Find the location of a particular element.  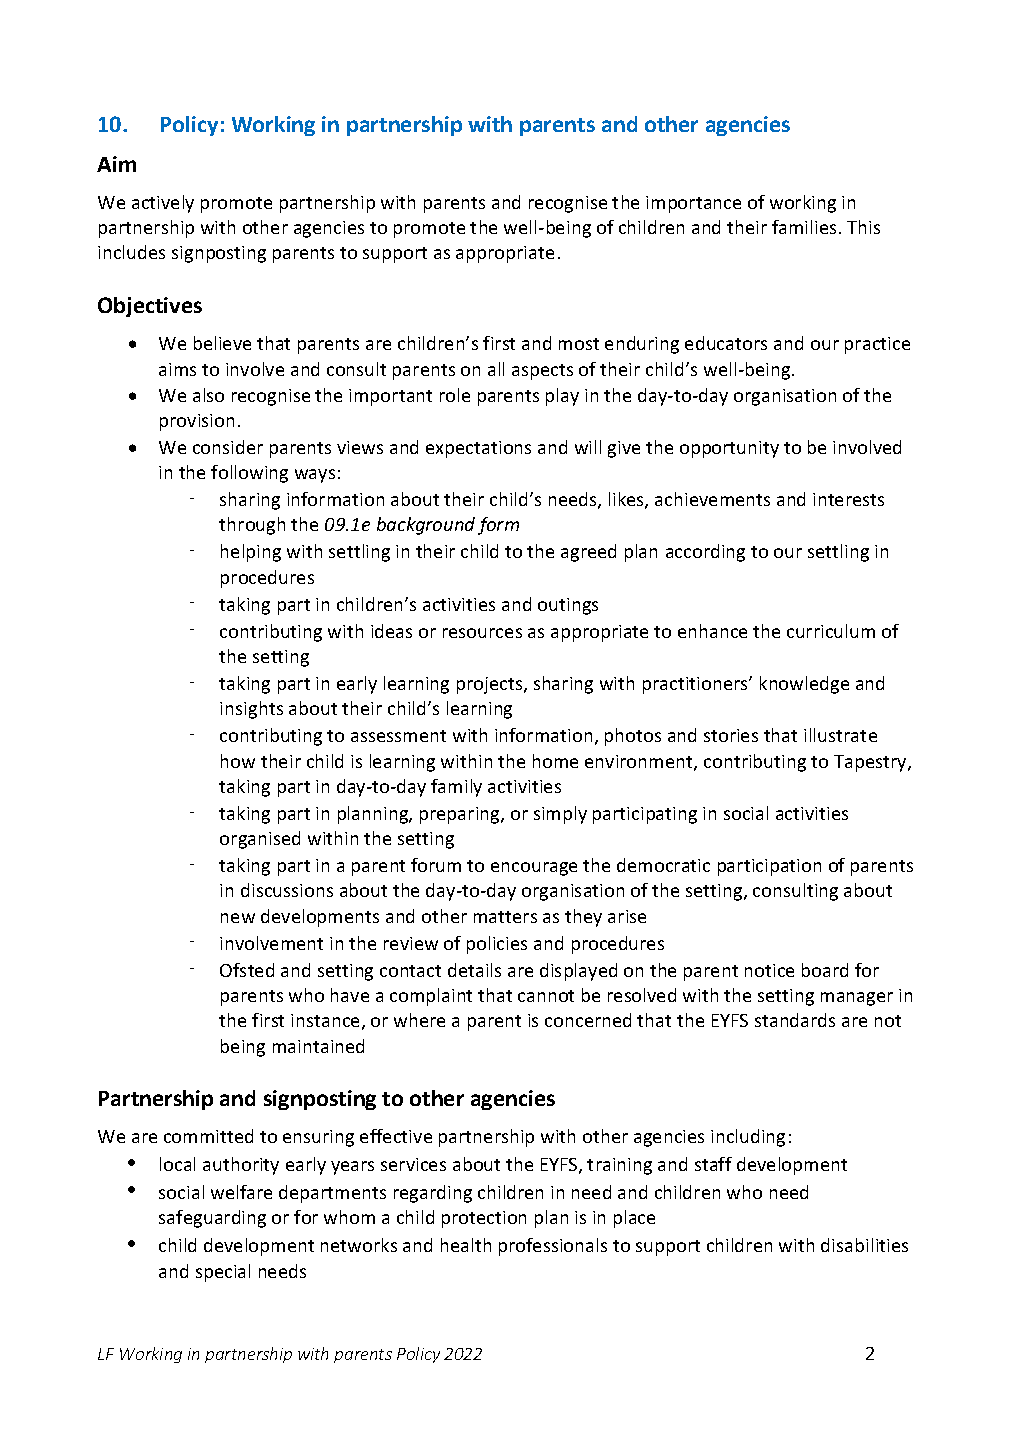

how is located at coordinates (238, 761).
